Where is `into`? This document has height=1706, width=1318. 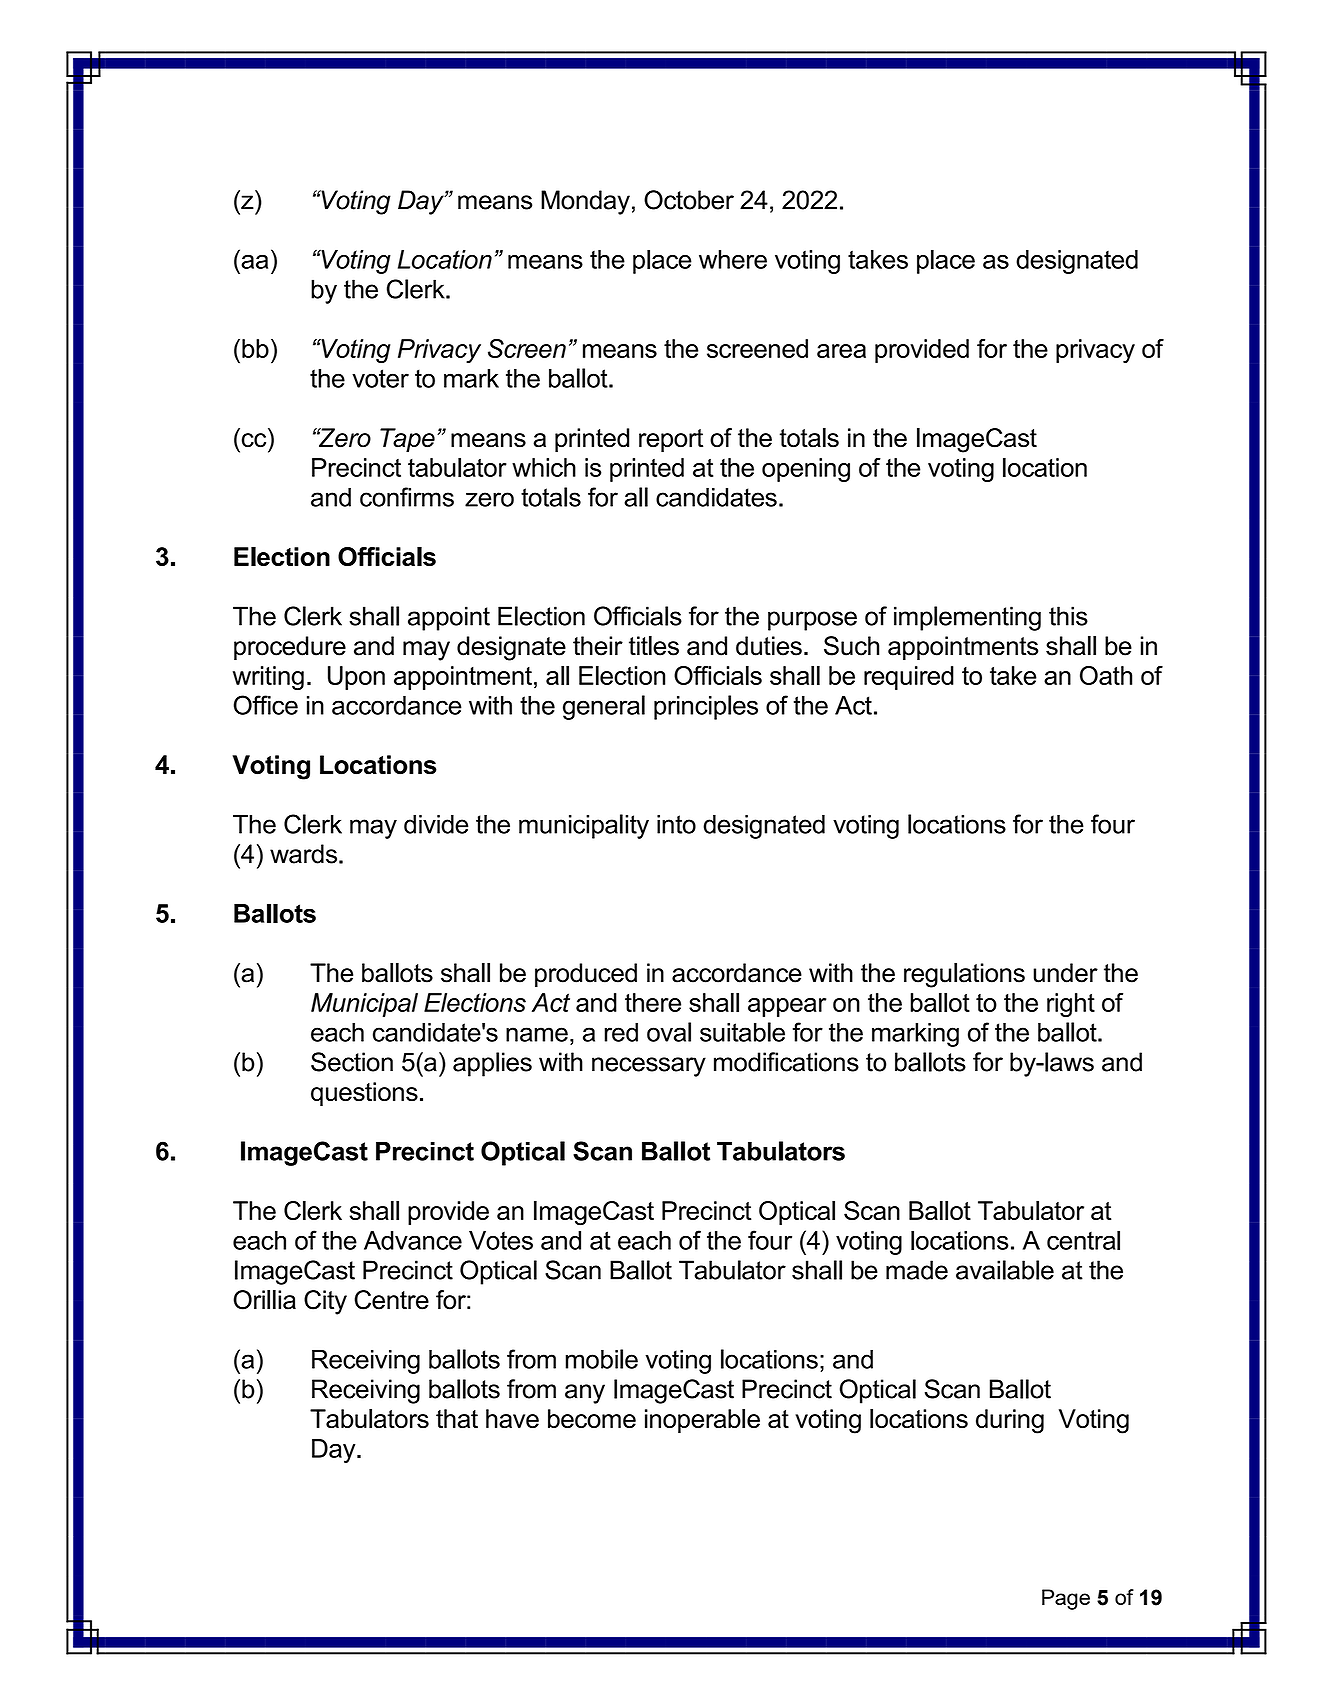
into is located at coordinates (676, 824).
